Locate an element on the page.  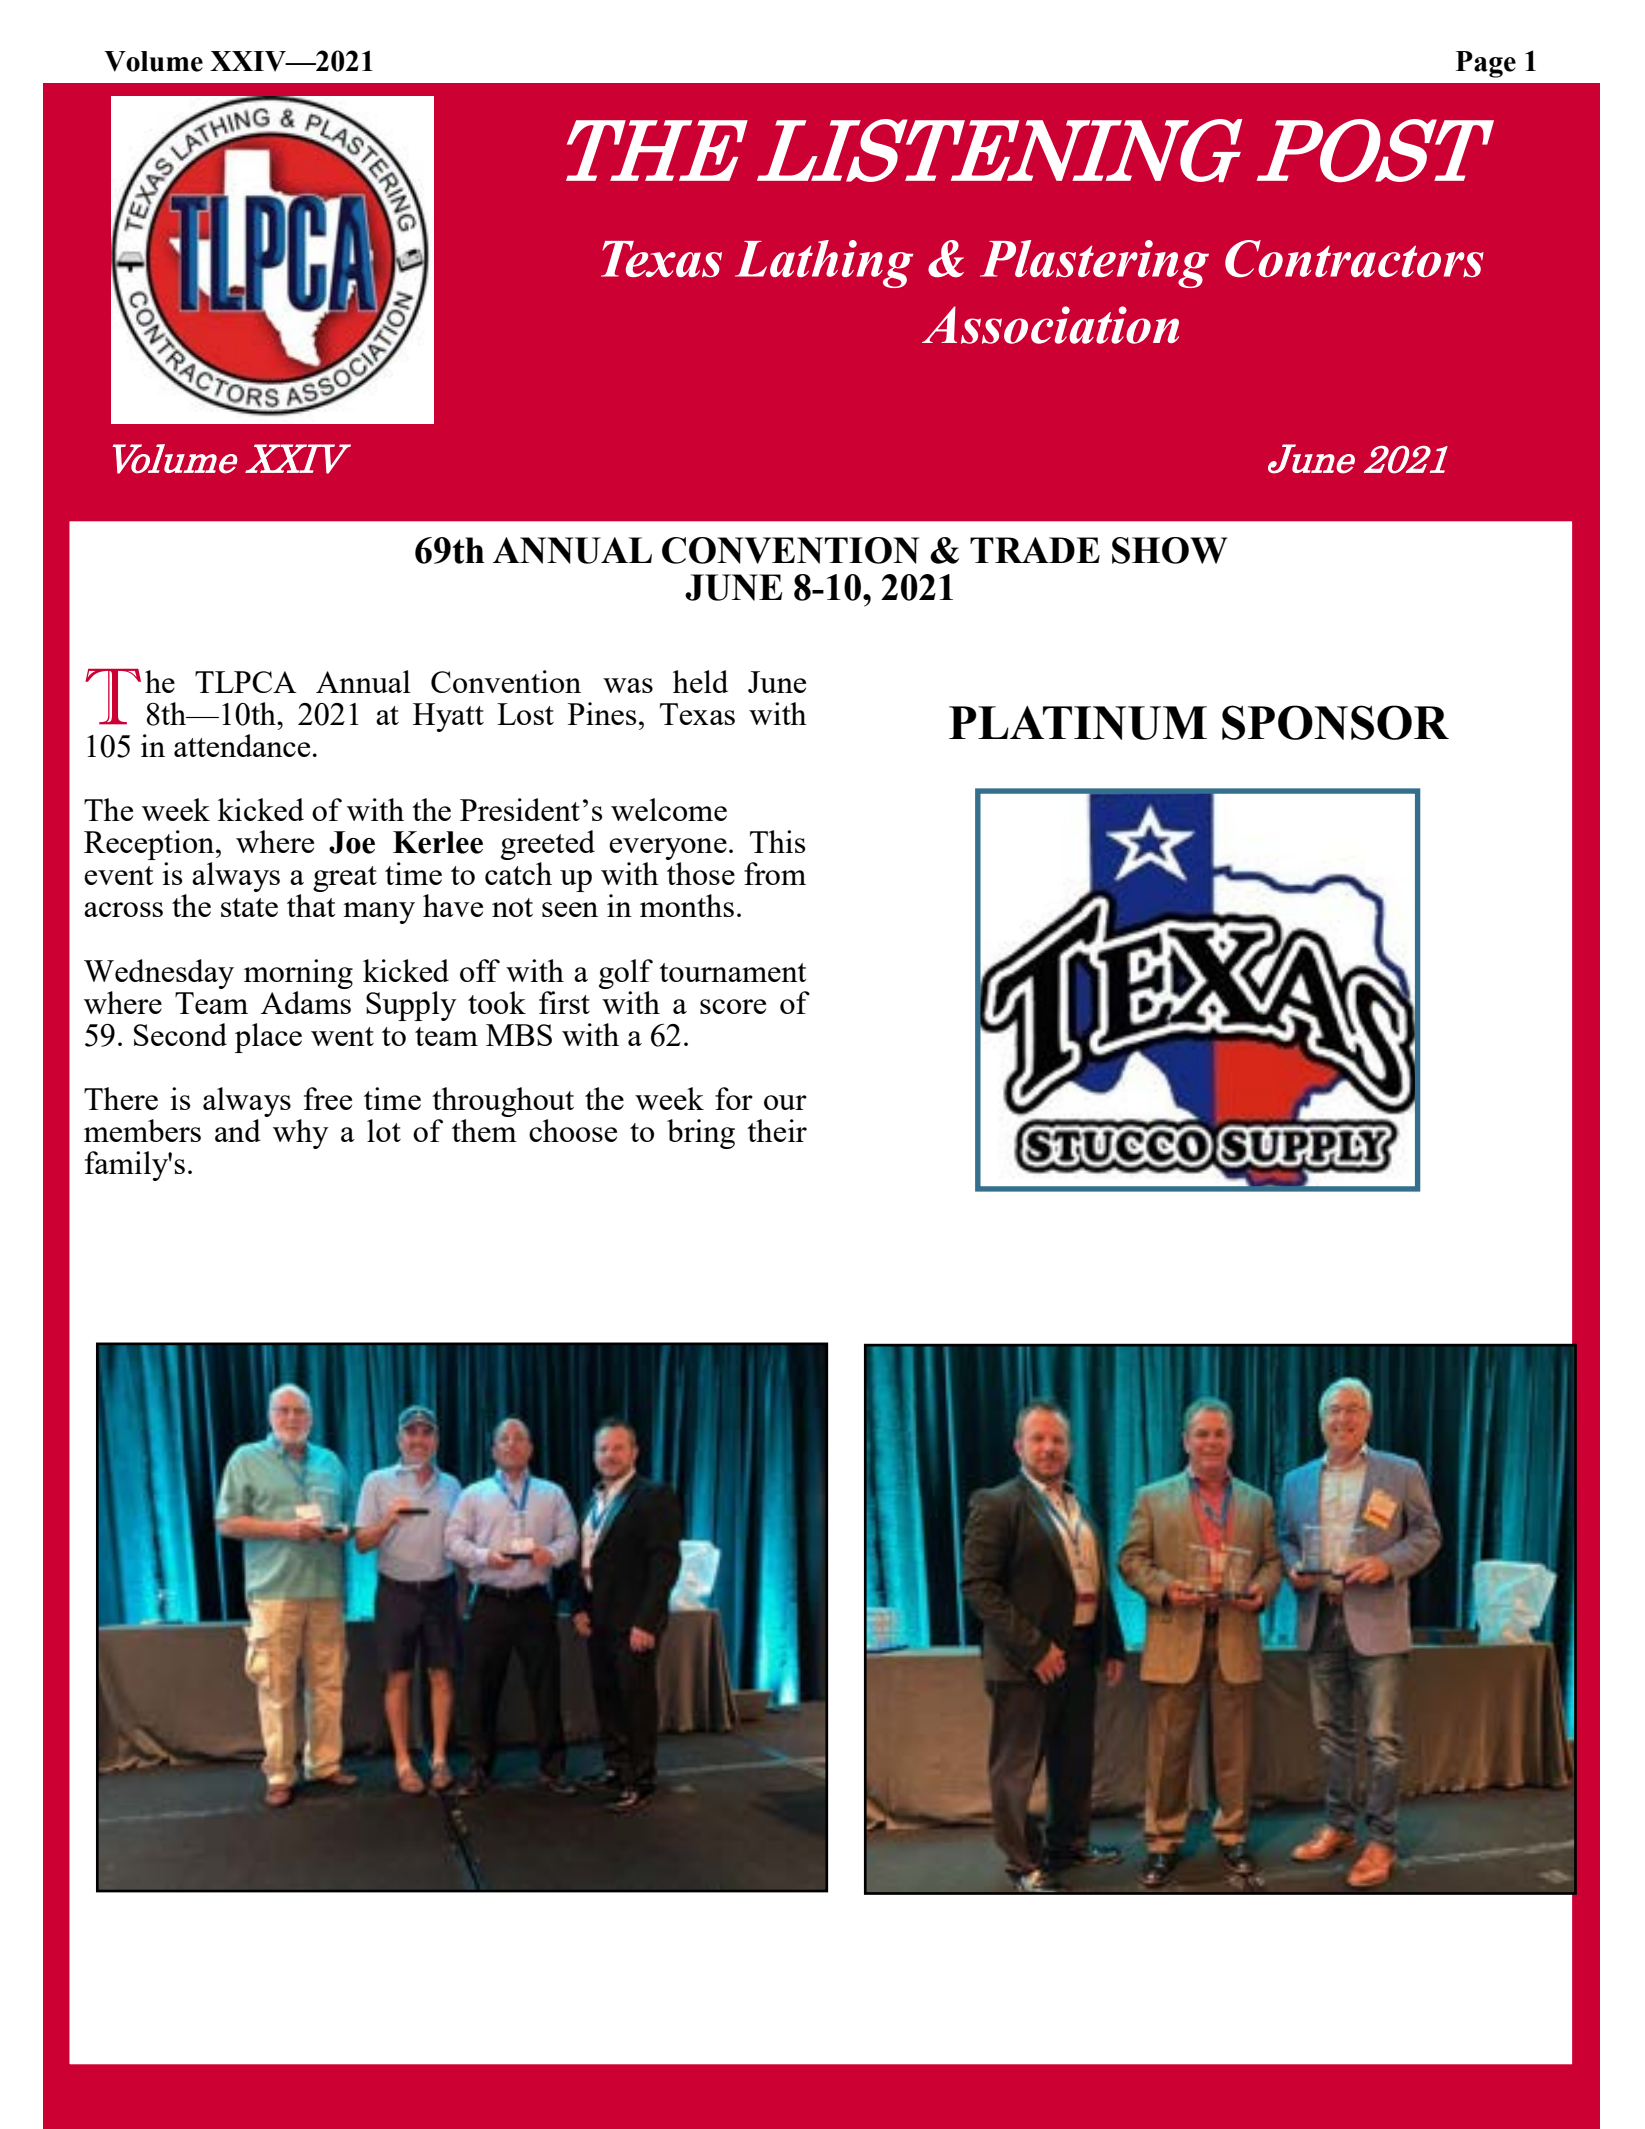
Contractors is located at coordinates (1354, 259).
